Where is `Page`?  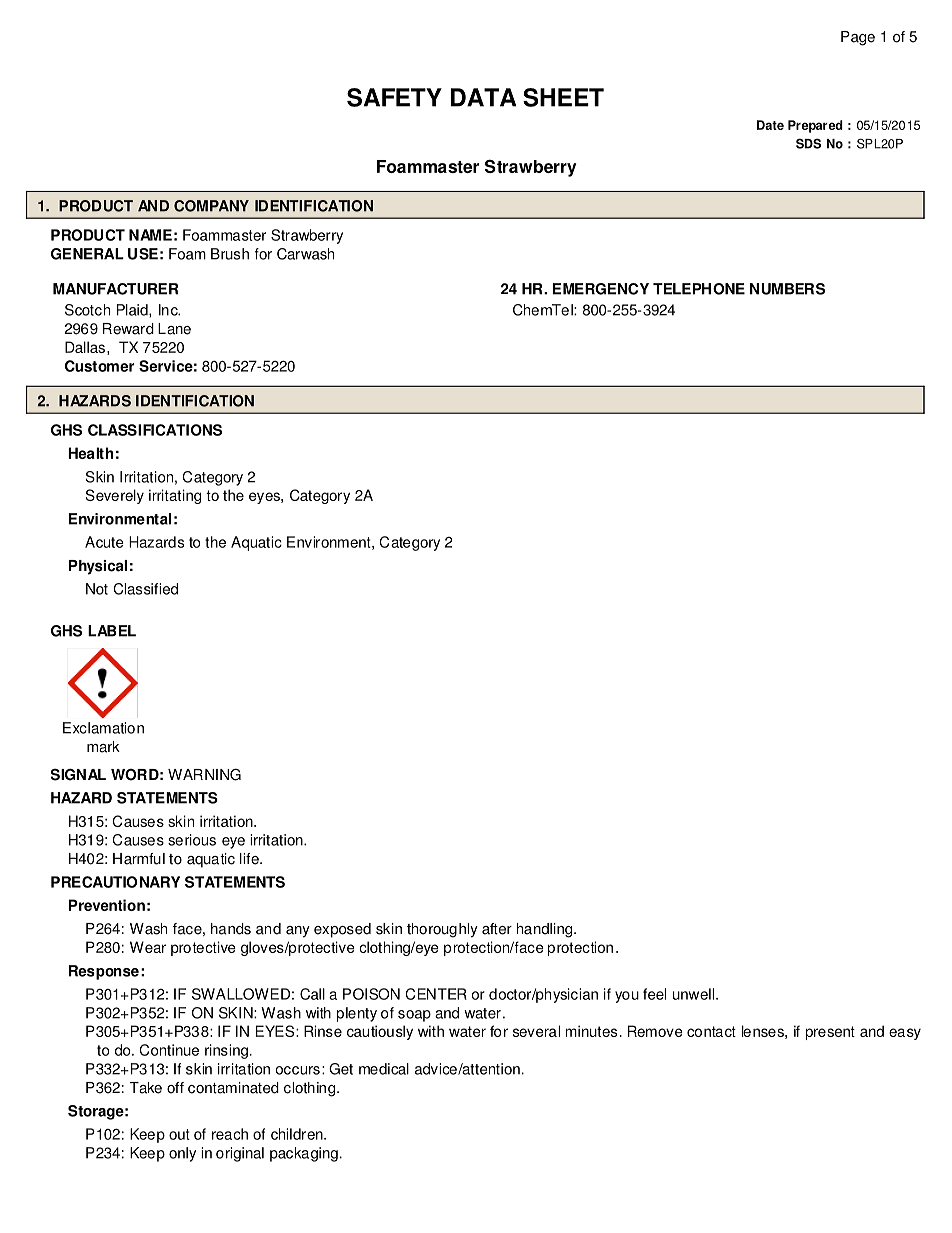 Page is located at coordinates (858, 38).
